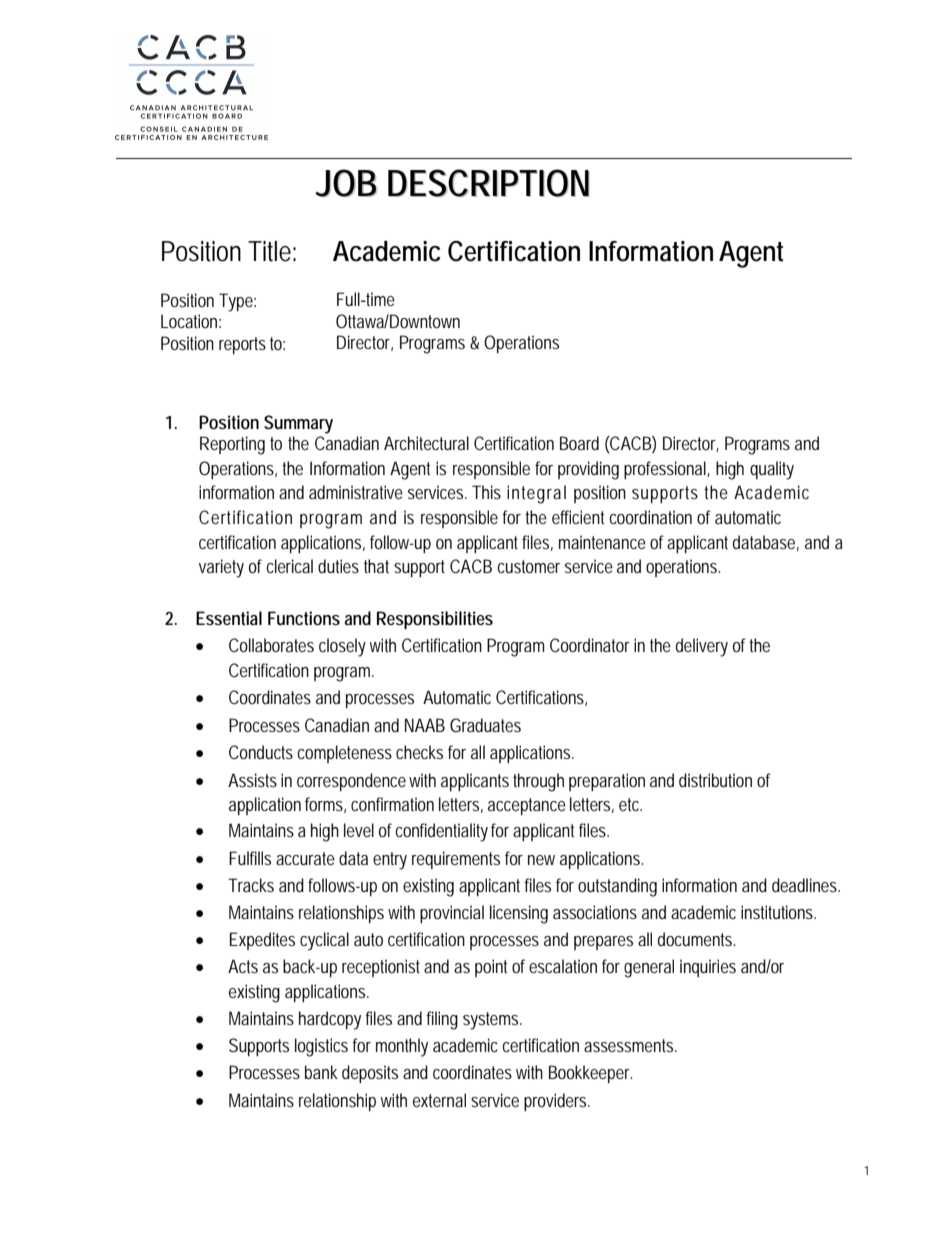  What do you see at coordinates (715, 780) in the image?
I see `distribution` at bounding box center [715, 780].
